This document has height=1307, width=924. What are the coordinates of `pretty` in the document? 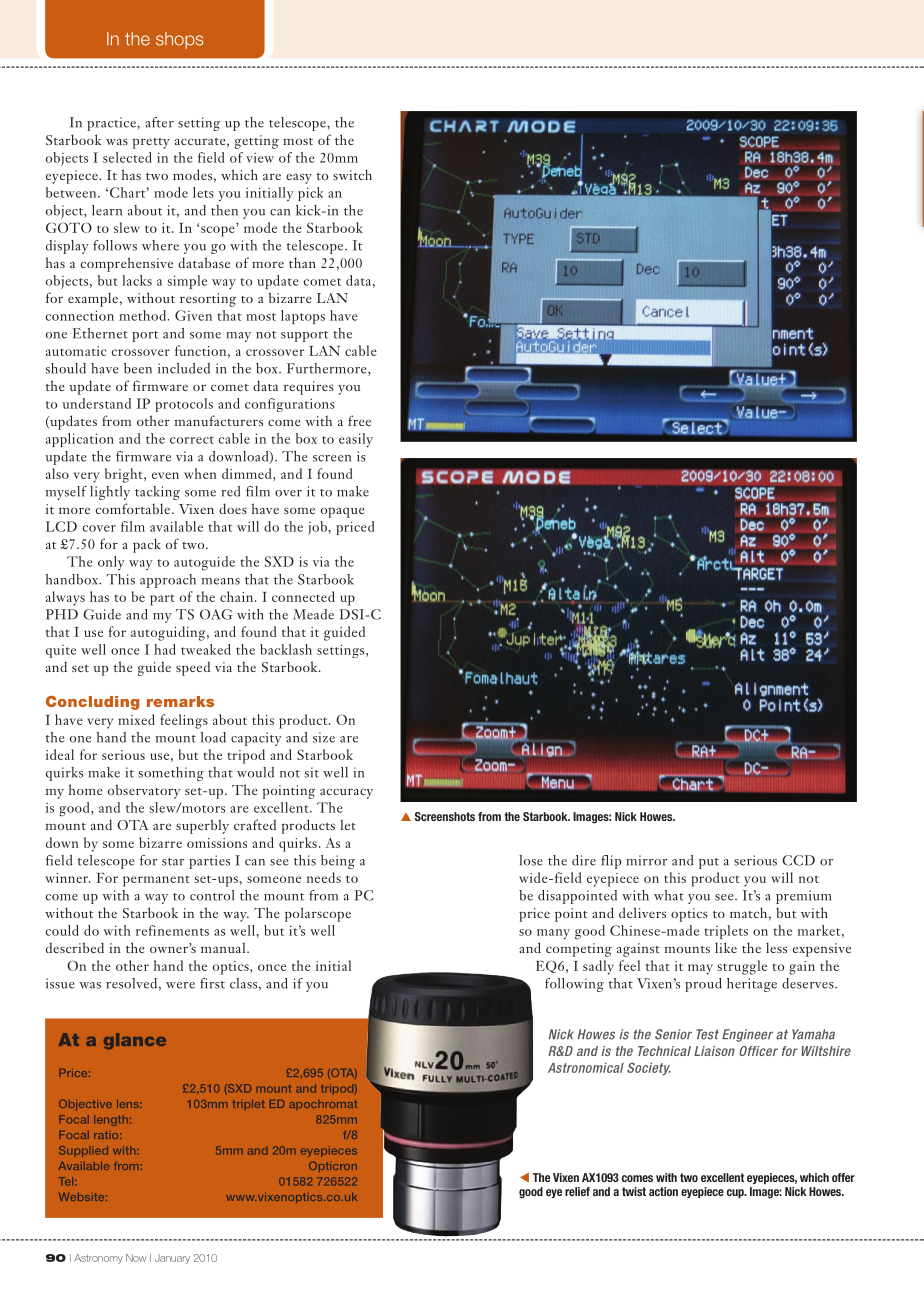 It's located at (151, 143).
